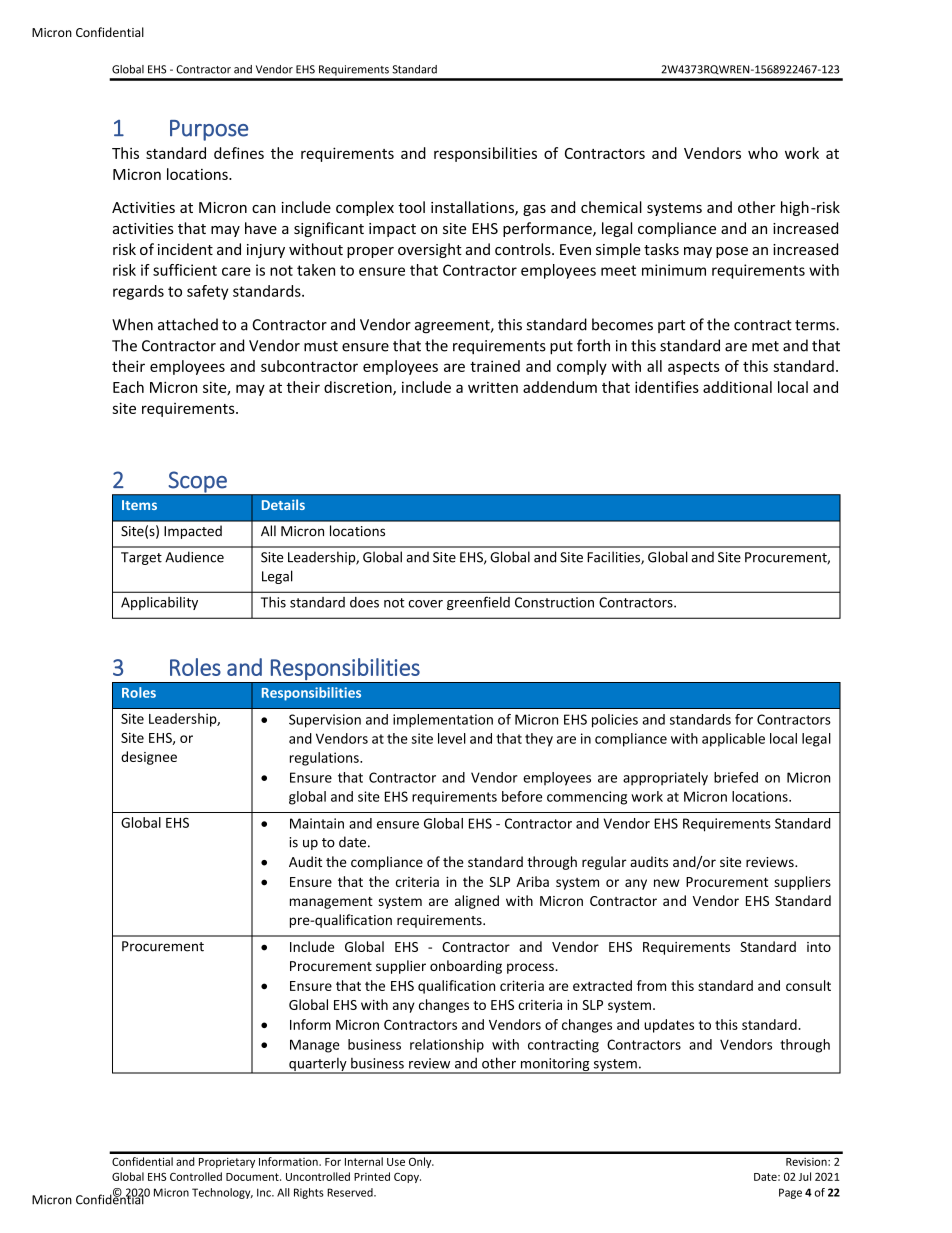 The height and width of the screenshot is (1233, 952). Describe the element at coordinates (733, 740) in the screenshot. I see `applicable` at that location.
